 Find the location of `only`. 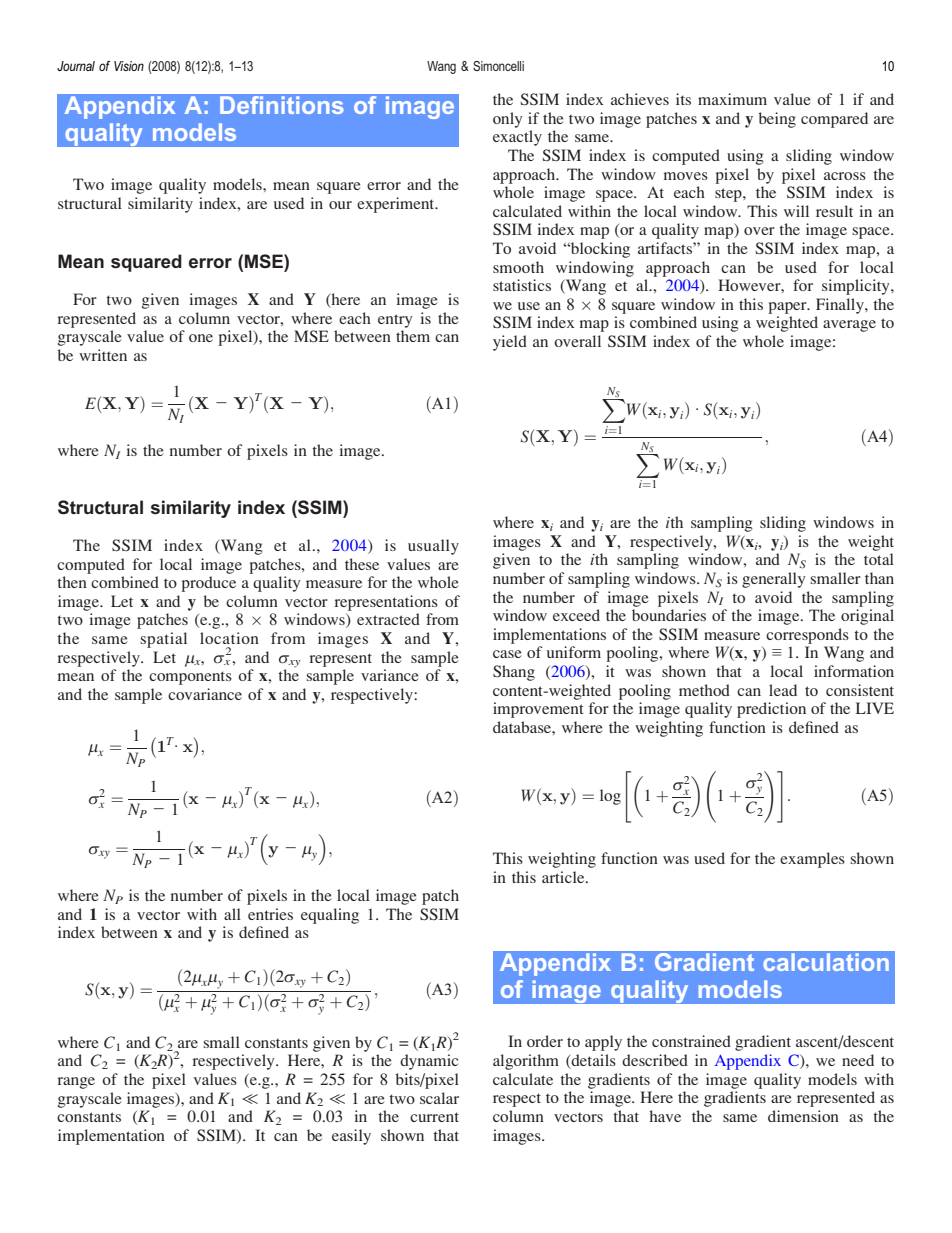

only is located at coordinates (508, 120).
